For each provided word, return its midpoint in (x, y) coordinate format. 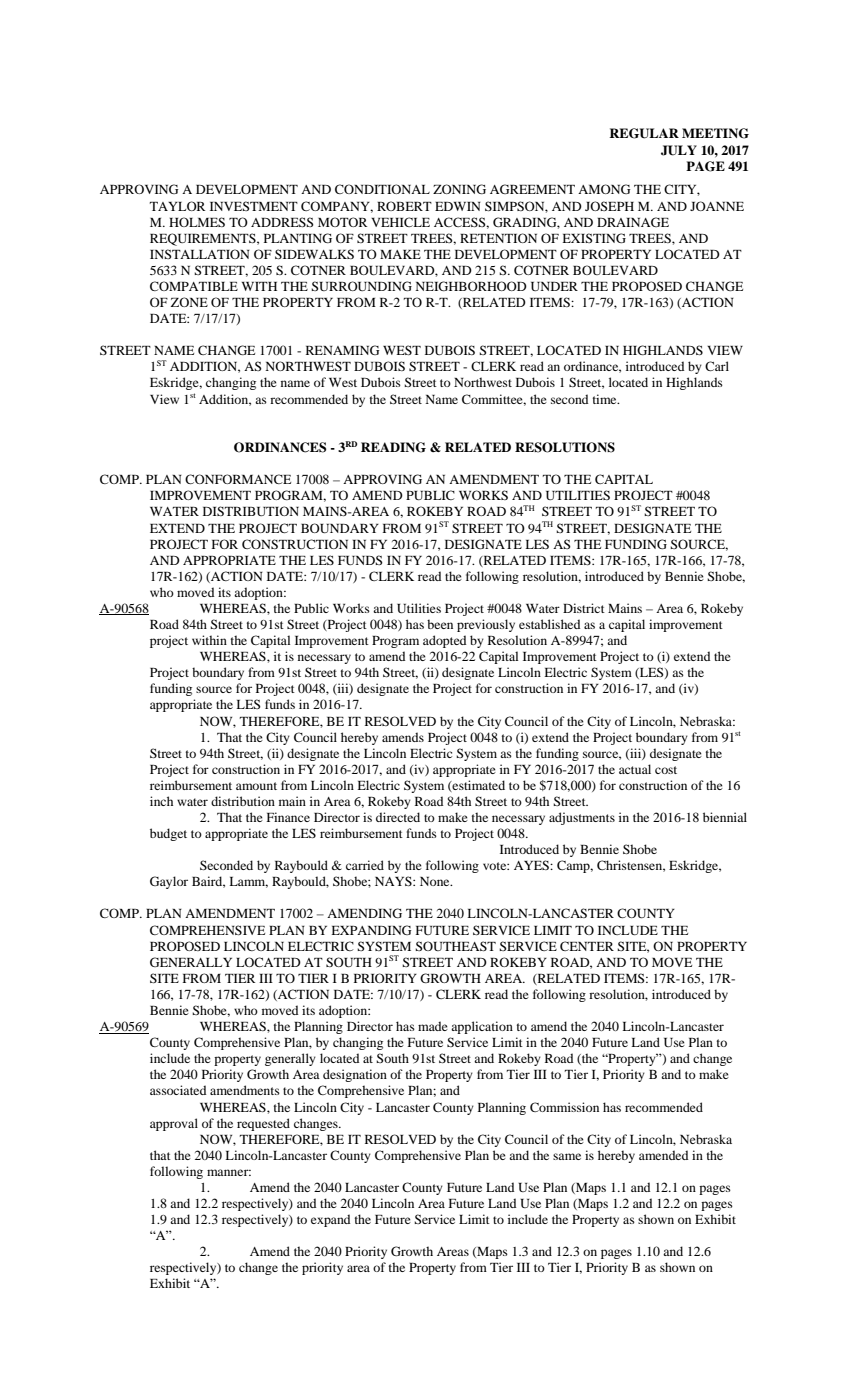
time (606, 399)
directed (398, 817)
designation (355, 1075)
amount (256, 786)
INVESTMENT (254, 206)
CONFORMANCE (238, 479)
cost (666, 770)
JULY (679, 150)
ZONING (459, 189)
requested (263, 1124)
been (440, 624)
